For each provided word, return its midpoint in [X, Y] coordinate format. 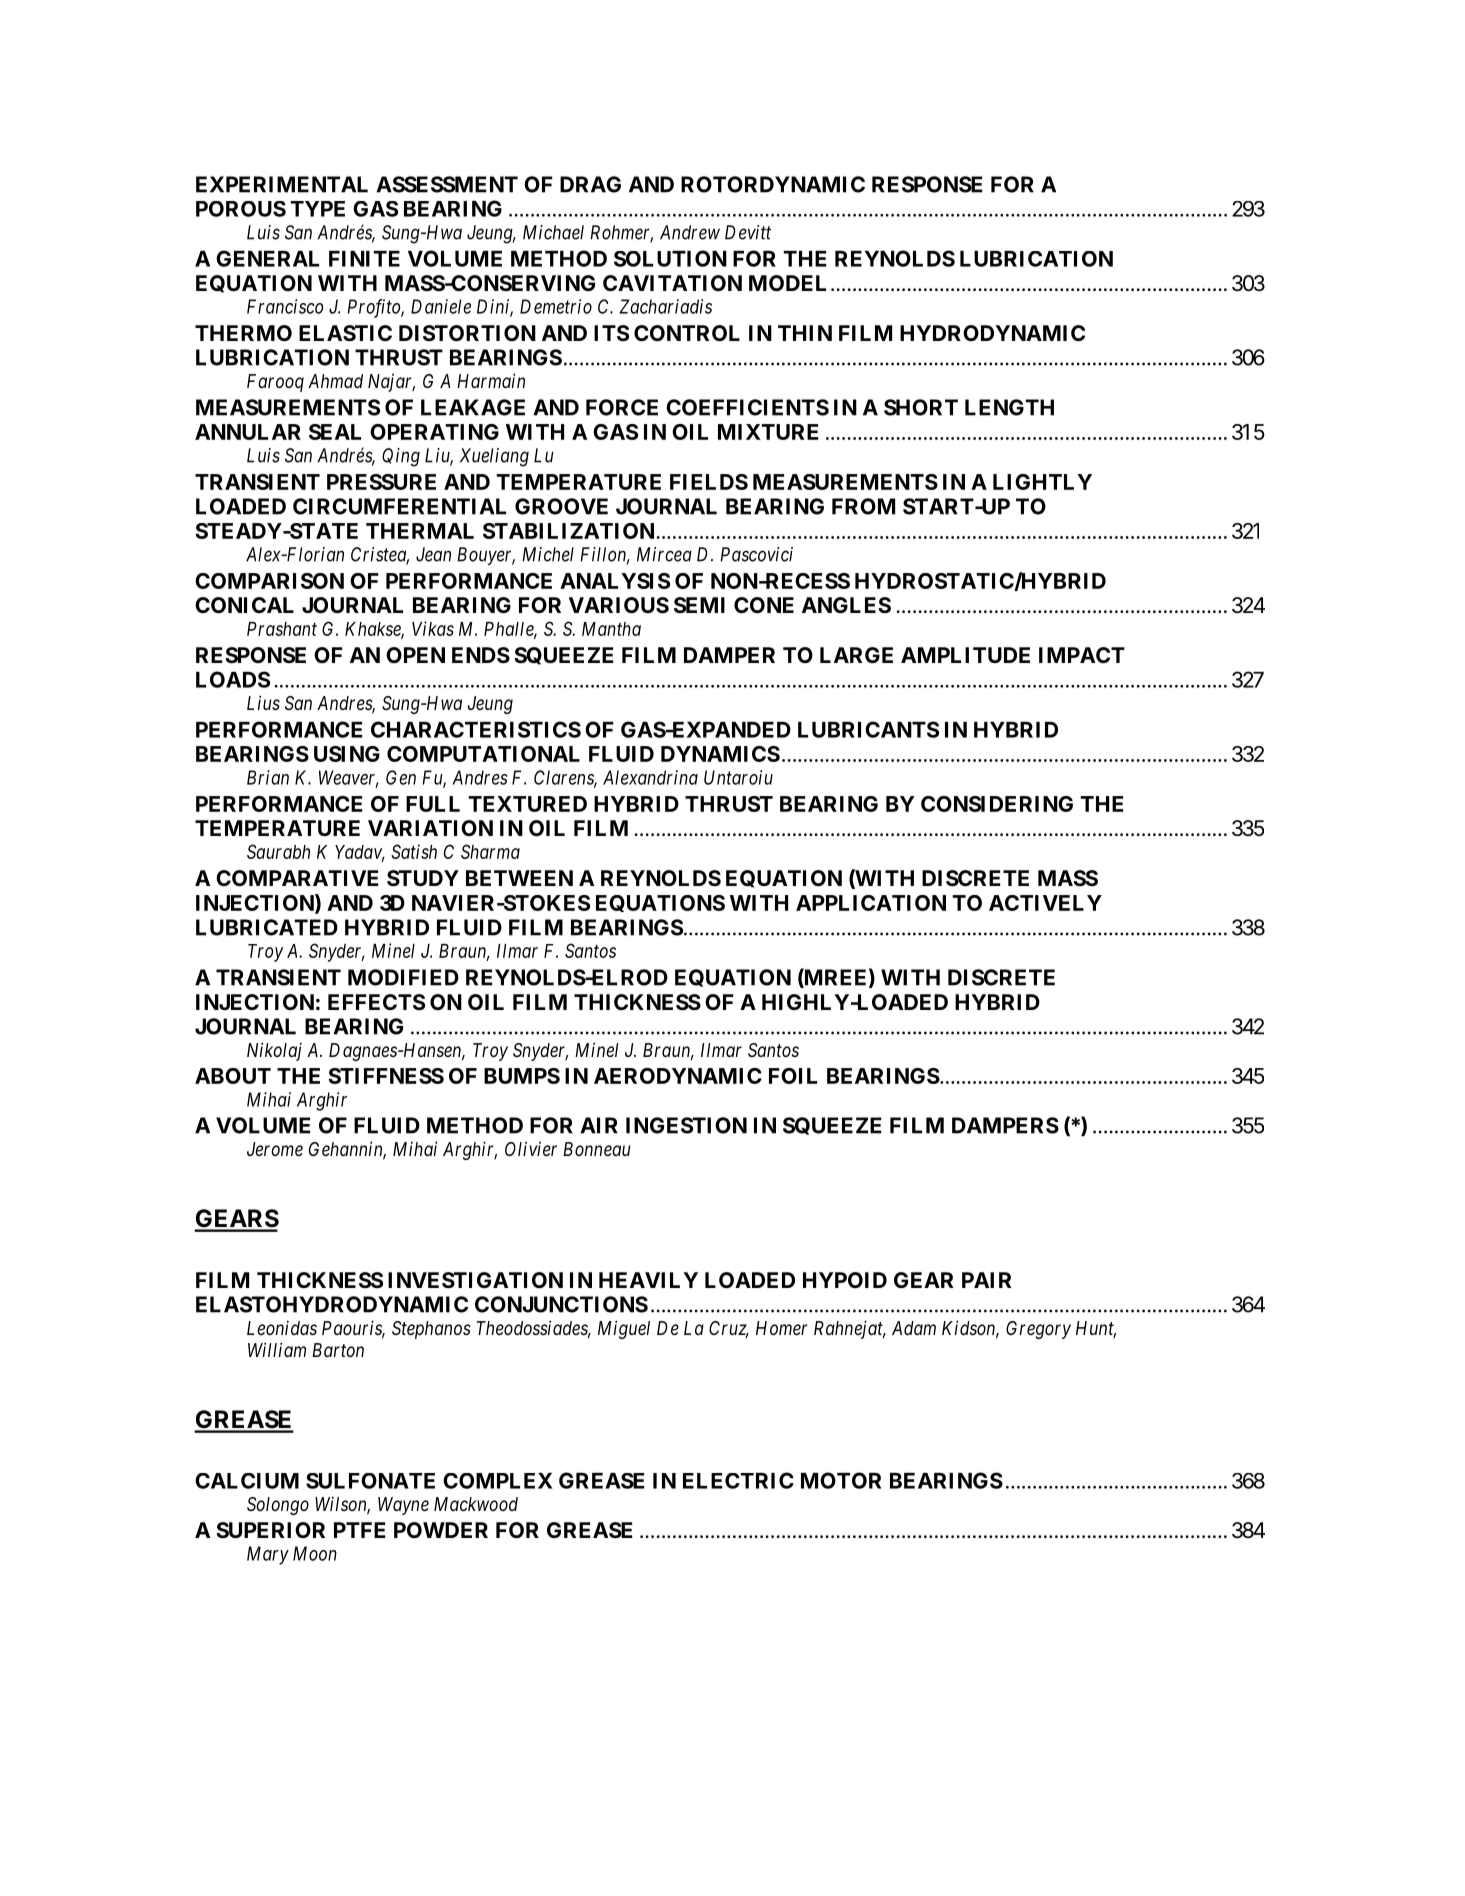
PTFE [359, 1530]
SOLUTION [670, 258]
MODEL [787, 283]
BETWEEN [519, 878]
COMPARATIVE [297, 878]
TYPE [317, 209]
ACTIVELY [1045, 903]
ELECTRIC [738, 1480]
